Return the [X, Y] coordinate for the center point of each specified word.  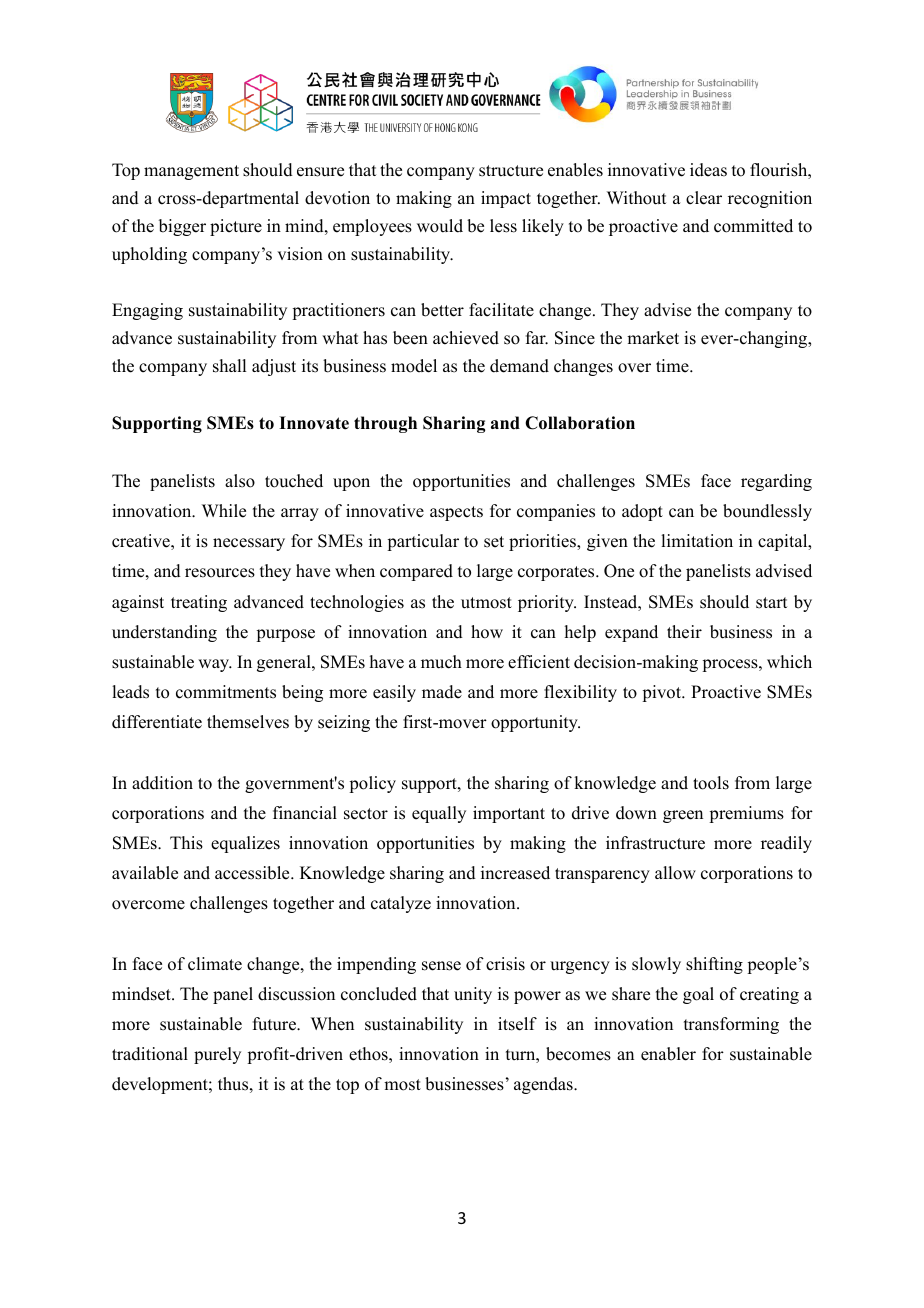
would [440, 226]
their [684, 632]
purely [217, 1055]
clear [704, 198]
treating [199, 603]
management [191, 172]
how [487, 632]
